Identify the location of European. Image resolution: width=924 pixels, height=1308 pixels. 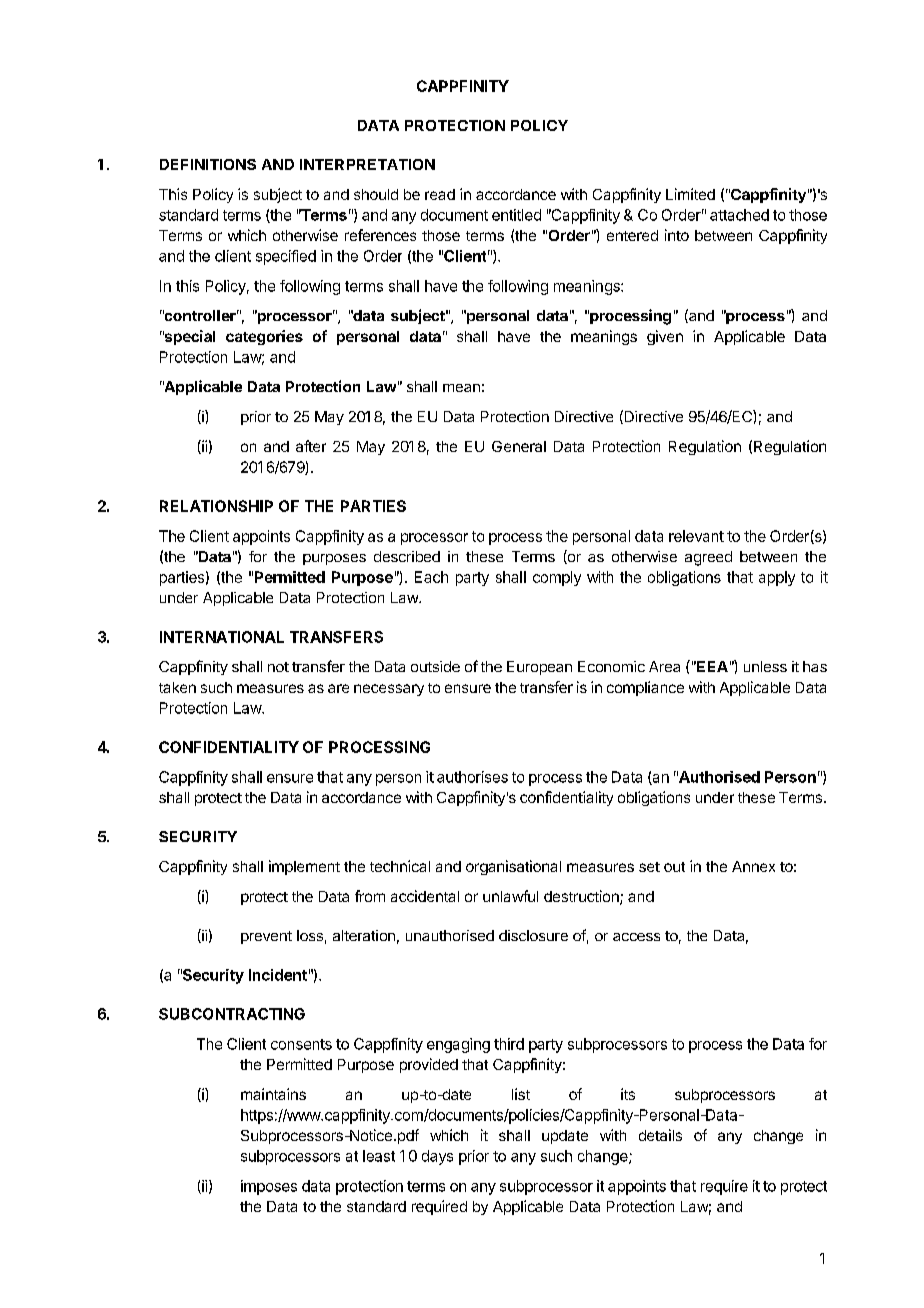
(539, 668).
